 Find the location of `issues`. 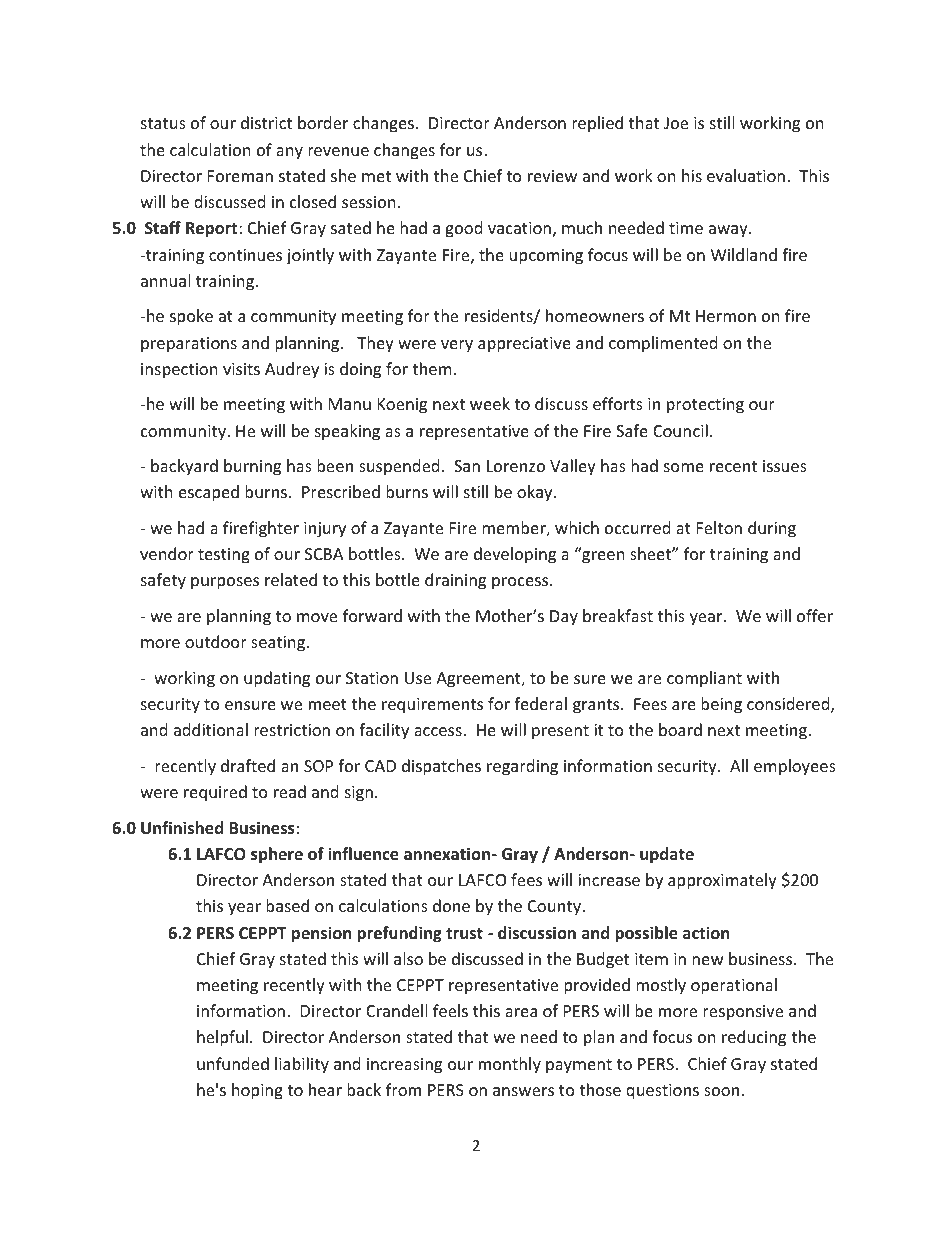

issues is located at coordinates (785, 466).
